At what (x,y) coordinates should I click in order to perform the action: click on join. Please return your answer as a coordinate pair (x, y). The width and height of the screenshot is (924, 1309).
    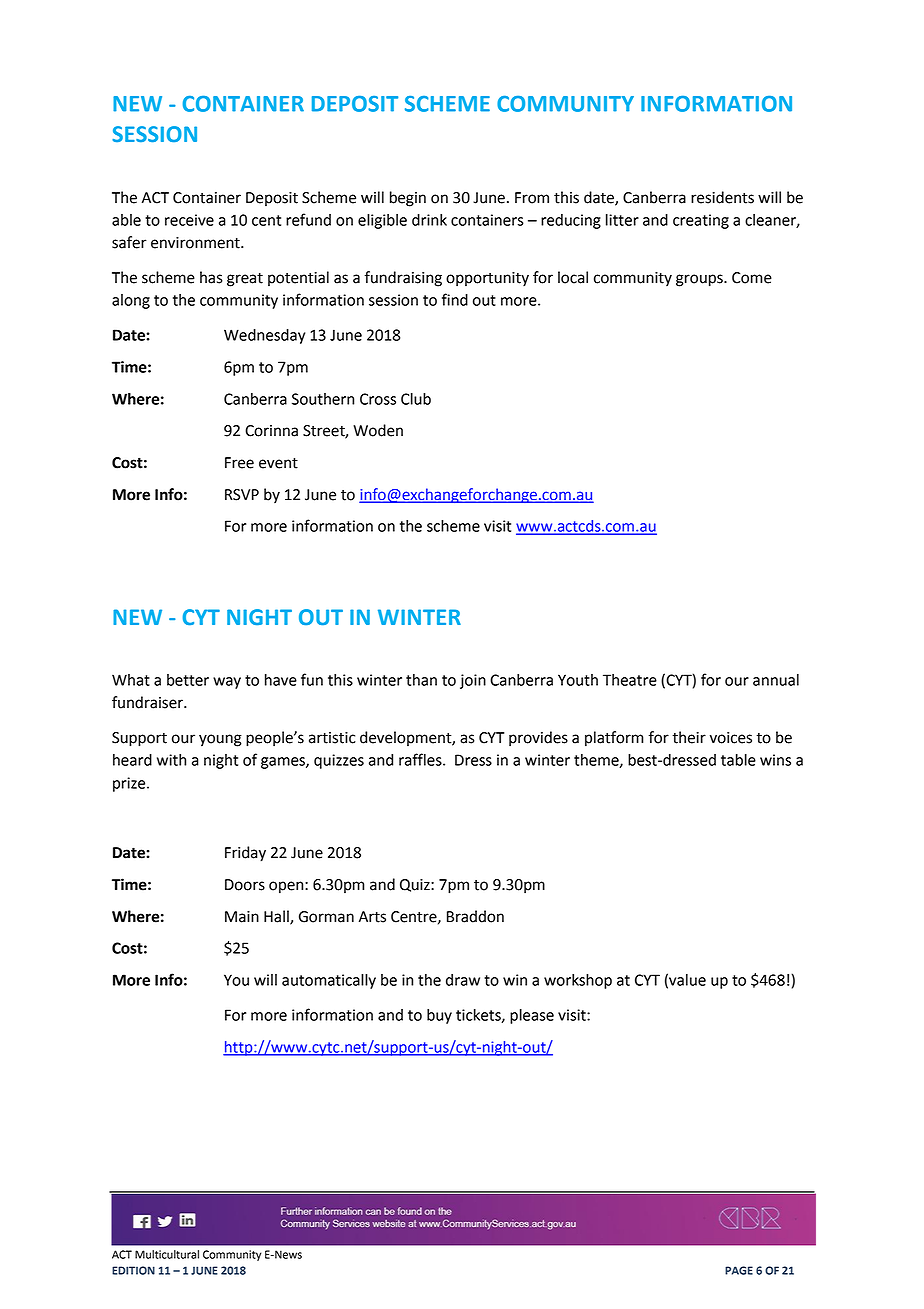
    Looking at the image, I should click on (473, 681).
